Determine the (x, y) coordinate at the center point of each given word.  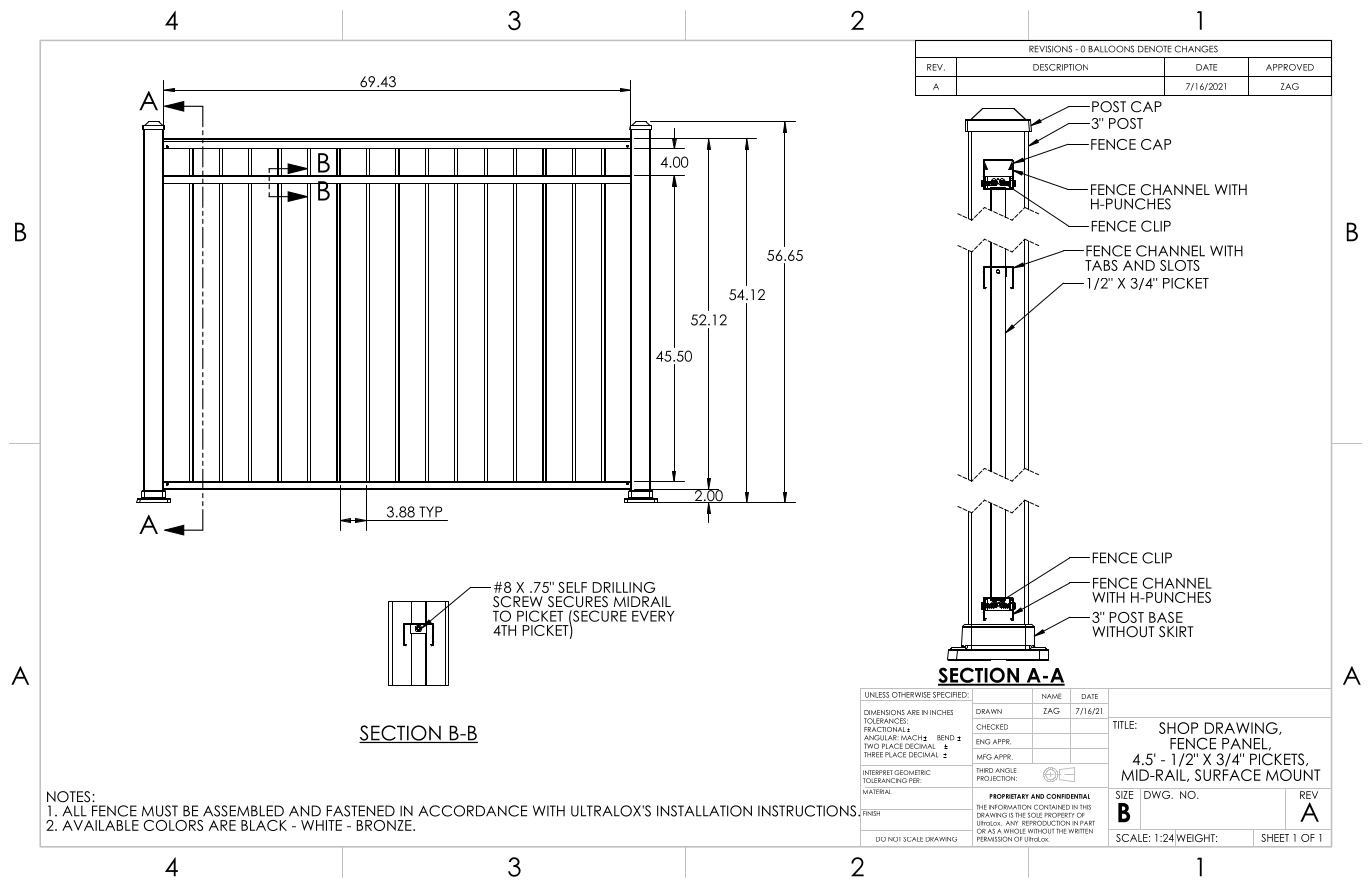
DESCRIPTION (1060, 67)
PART (1087, 823)
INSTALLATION (704, 811)
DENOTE (1155, 49)
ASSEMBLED (243, 811)
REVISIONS (1050, 49)
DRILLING (623, 587)
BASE (1166, 617)
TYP (430, 512)
